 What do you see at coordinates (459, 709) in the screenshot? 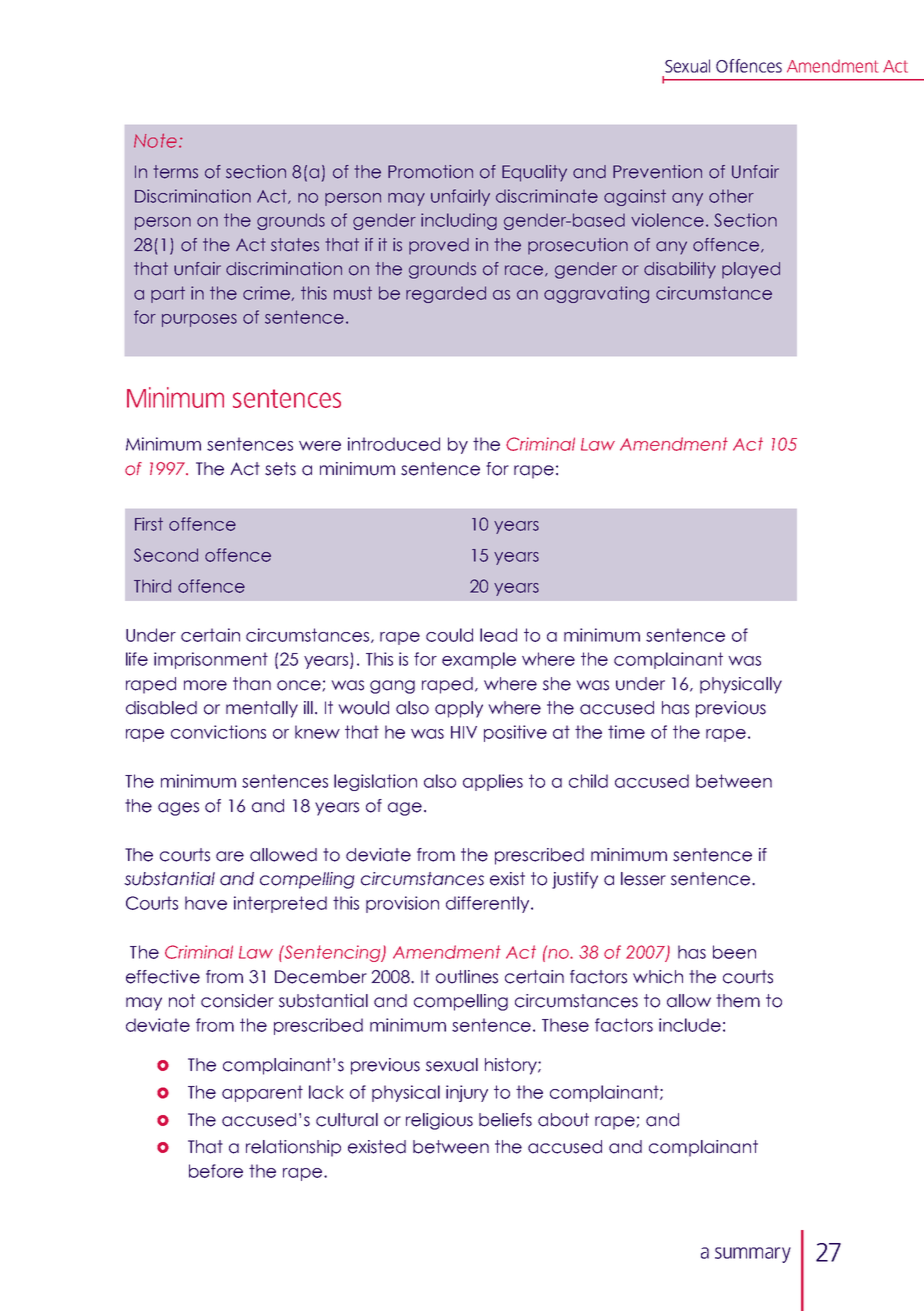
I see `apply` at bounding box center [459, 709].
